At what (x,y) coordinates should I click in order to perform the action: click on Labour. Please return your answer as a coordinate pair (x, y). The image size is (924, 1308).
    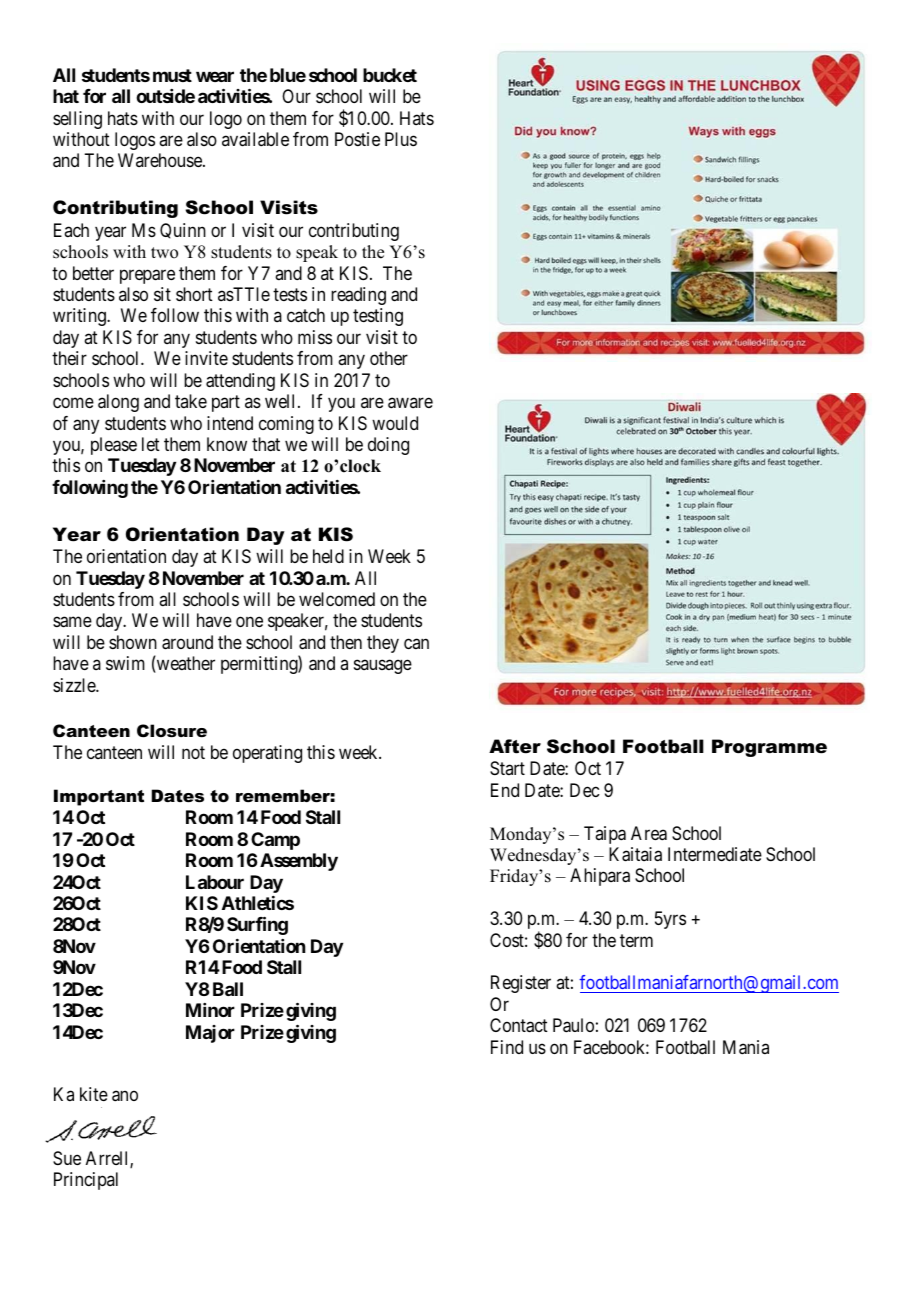
    Looking at the image, I should click on (215, 882).
